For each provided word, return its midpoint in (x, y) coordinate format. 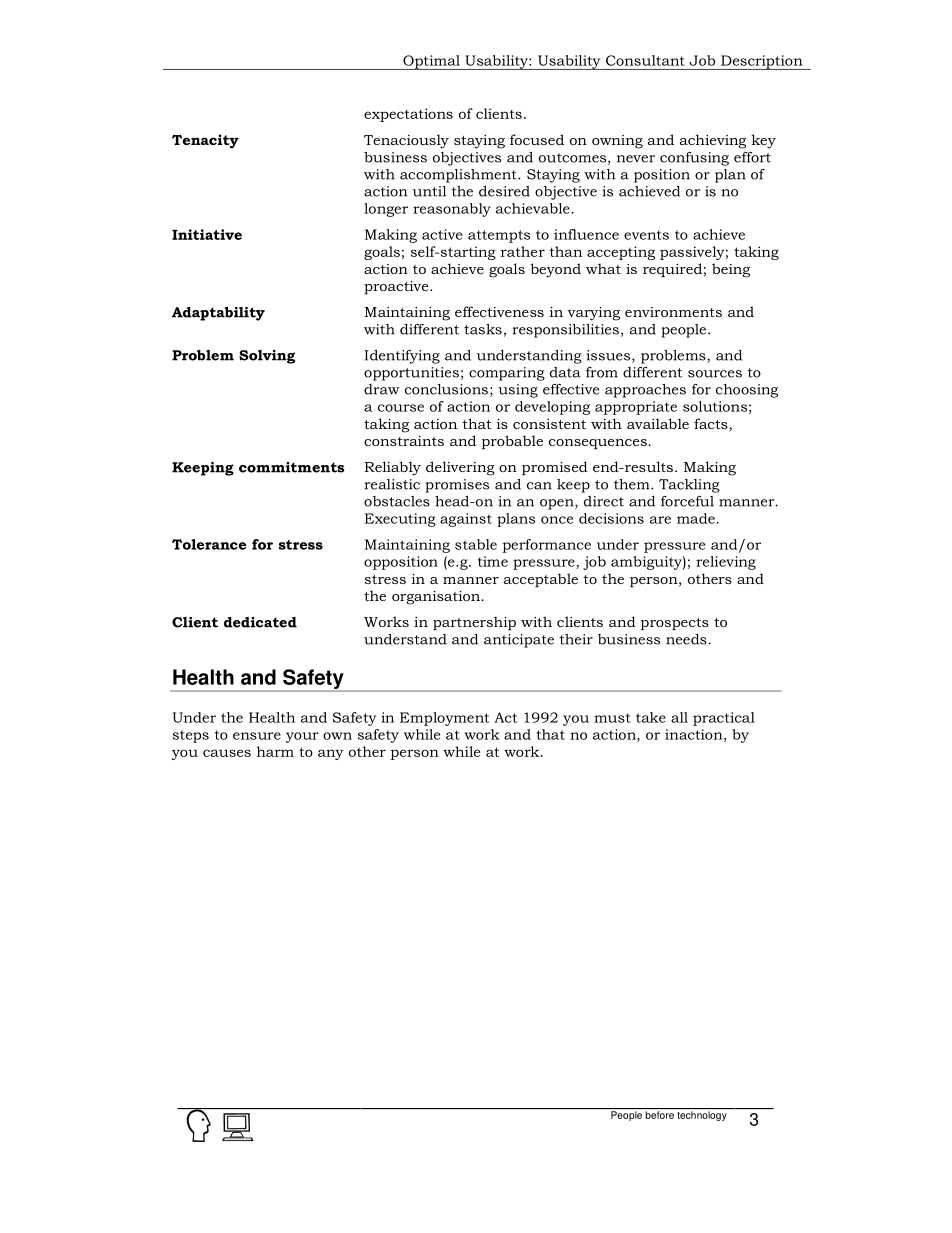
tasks (483, 329)
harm (275, 751)
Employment (444, 719)
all (679, 717)
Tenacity (205, 141)
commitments (291, 467)
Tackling (689, 486)
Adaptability (218, 314)
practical (724, 719)
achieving (713, 141)
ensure (257, 736)
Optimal (431, 62)
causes (227, 753)
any (331, 754)
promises (457, 486)
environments (673, 312)
